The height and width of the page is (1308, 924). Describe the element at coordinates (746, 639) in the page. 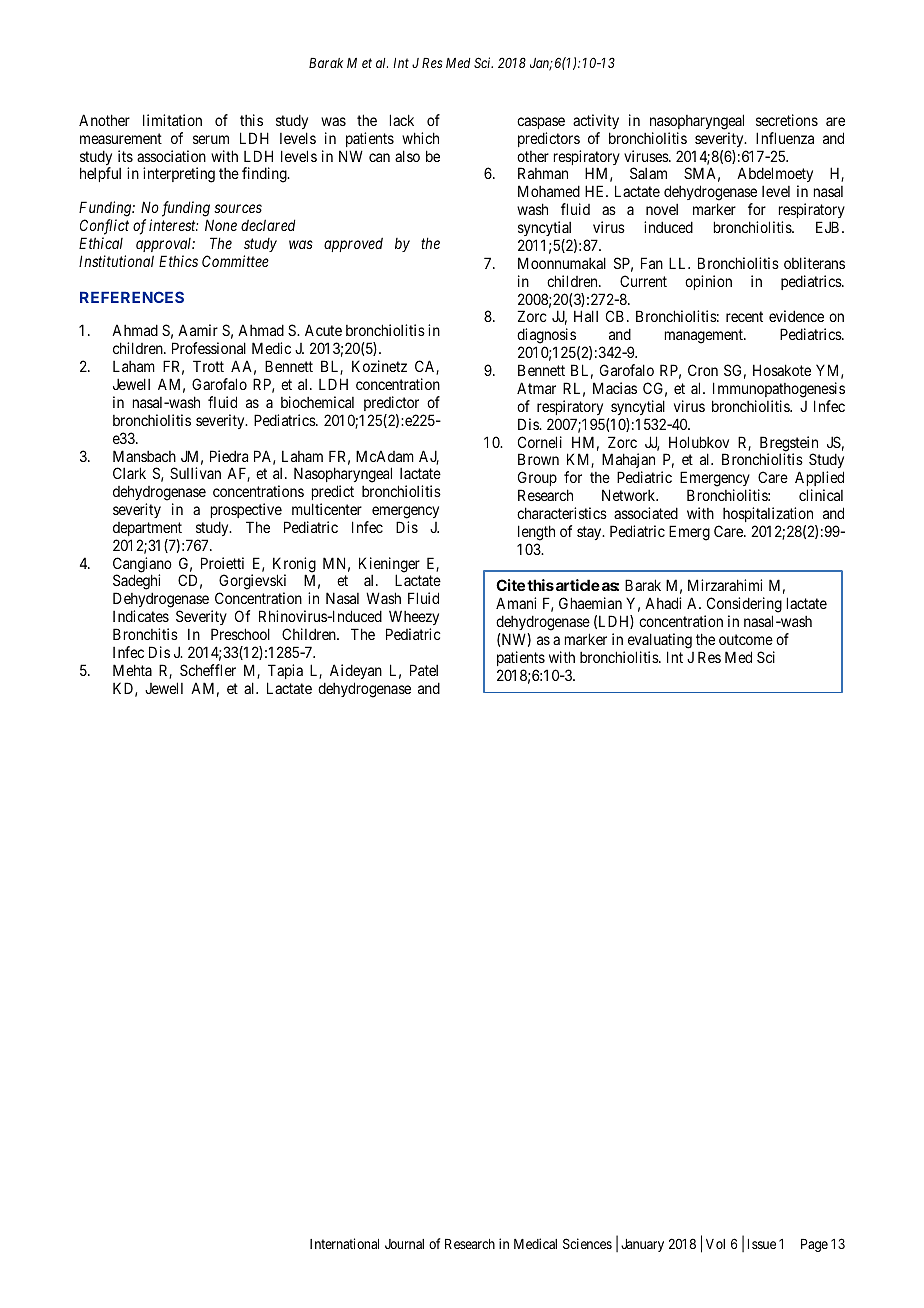

I see `outcome` at that location.
